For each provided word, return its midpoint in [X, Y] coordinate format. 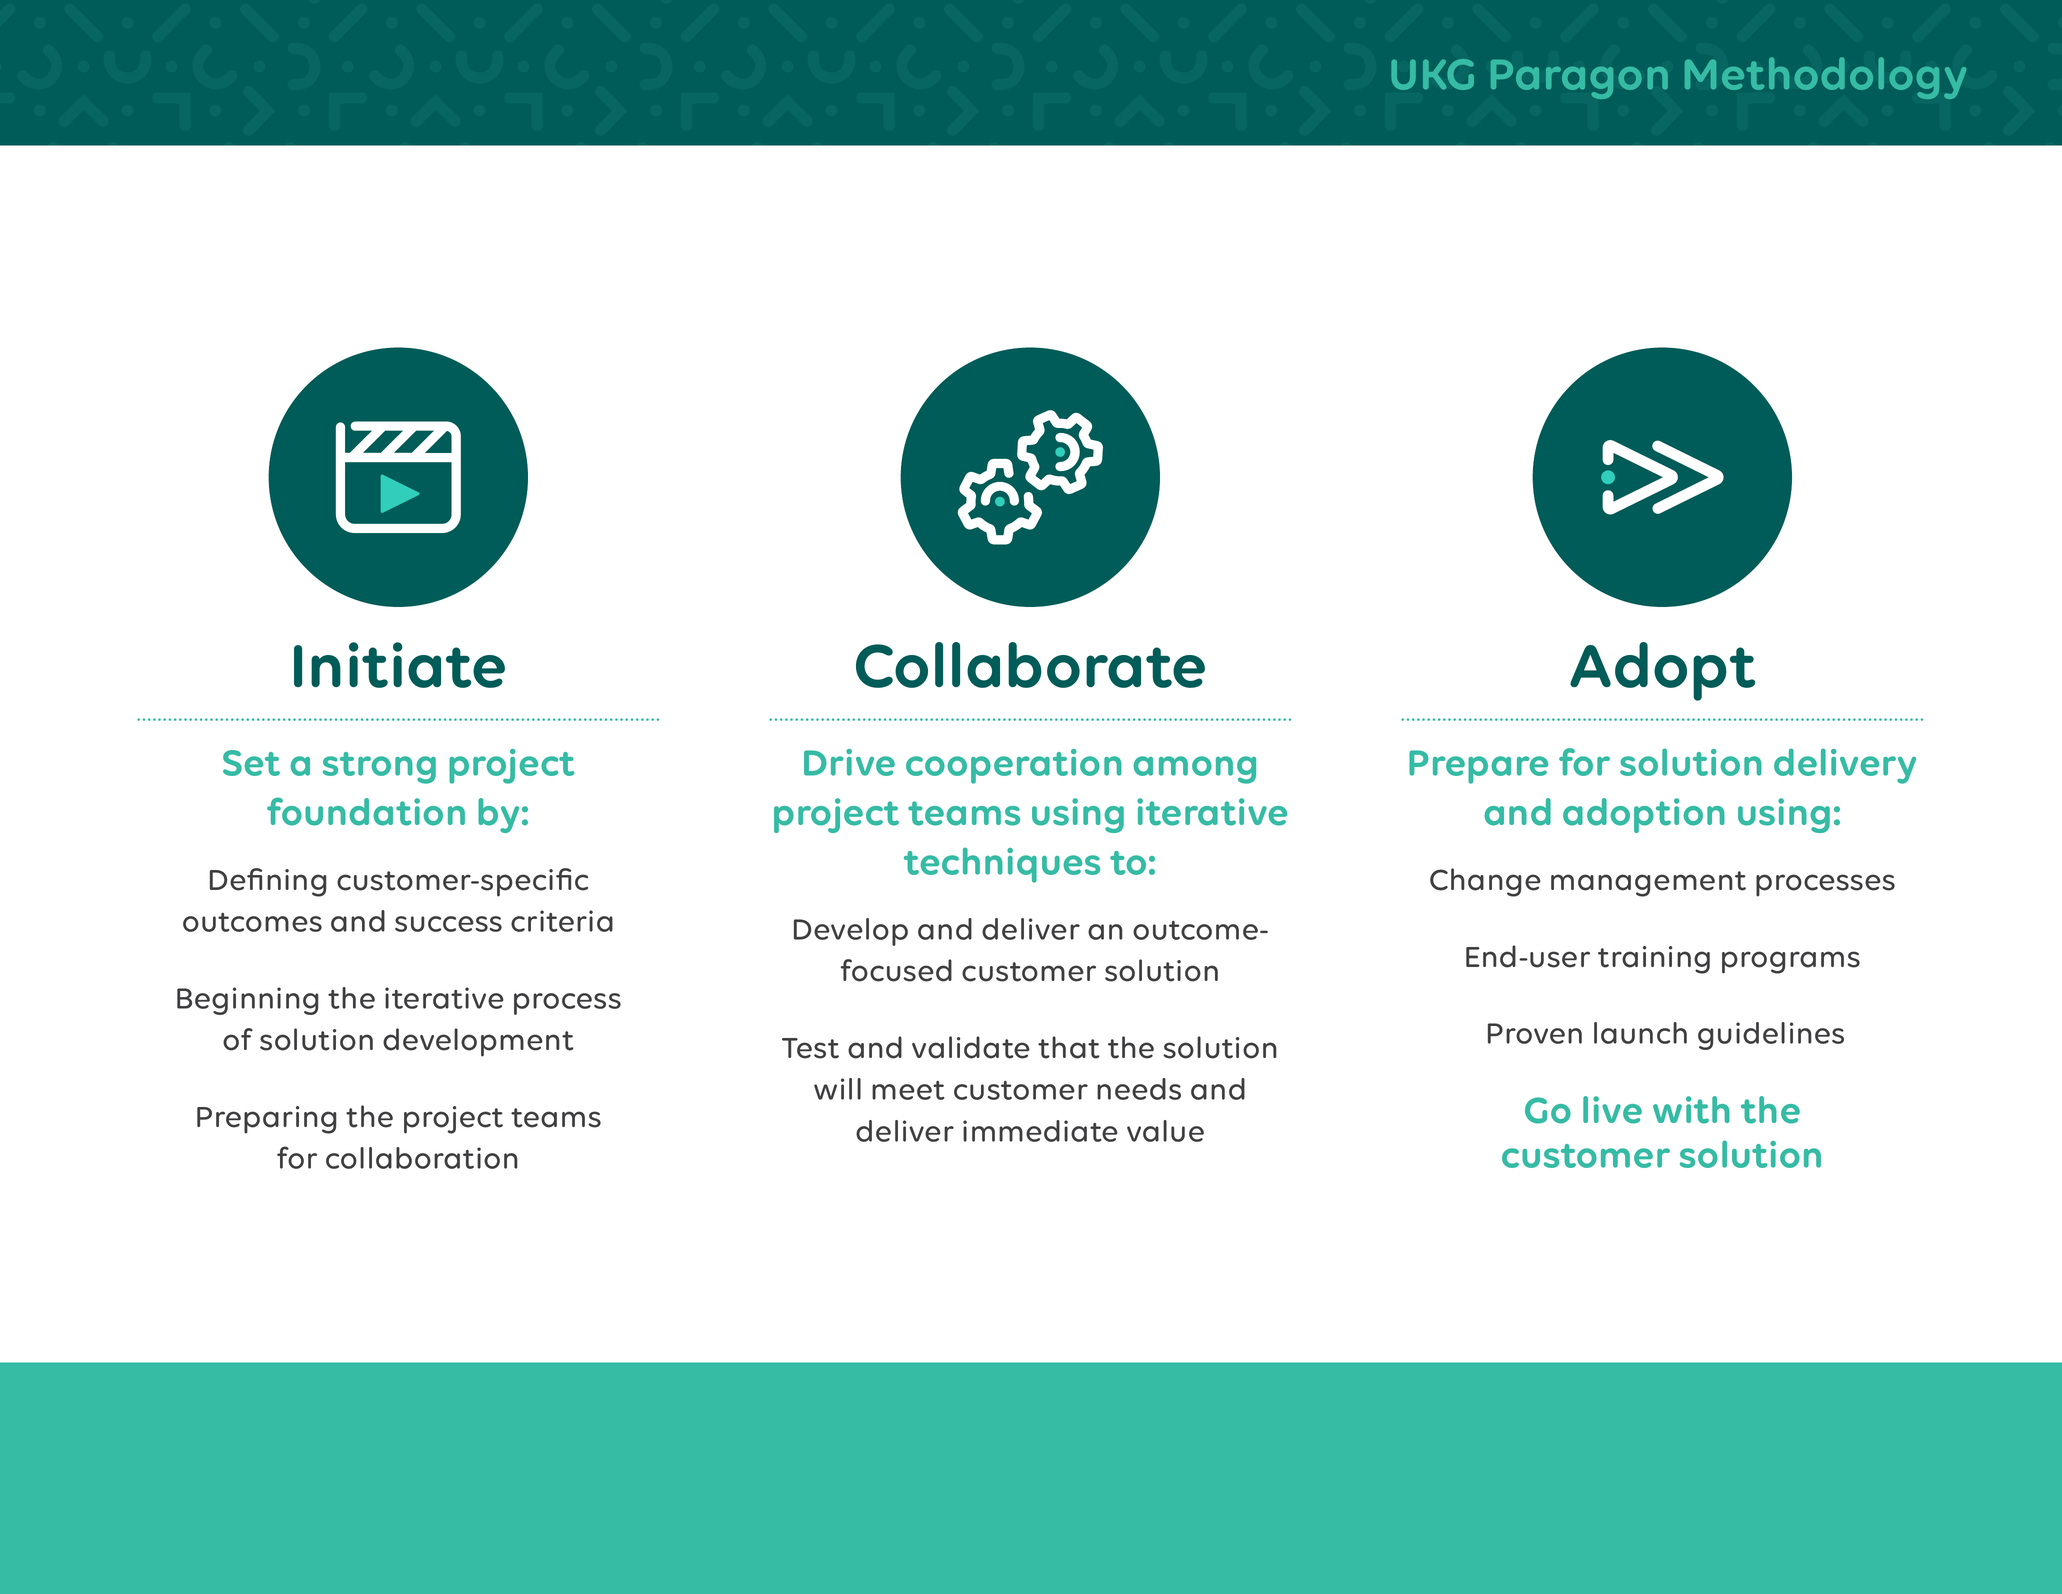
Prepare [1478, 767]
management [1648, 884]
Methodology [1825, 78]
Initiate [399, 665]
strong [379, 768]
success [448, 924]
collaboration [422, 1158]
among [1194, 770]
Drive [849, 762]
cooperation [1014, 766]
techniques [1002, 865]
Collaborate [1030, 665]
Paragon [1579, 79]
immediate [1040, 1131]
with [1691, 1110]
